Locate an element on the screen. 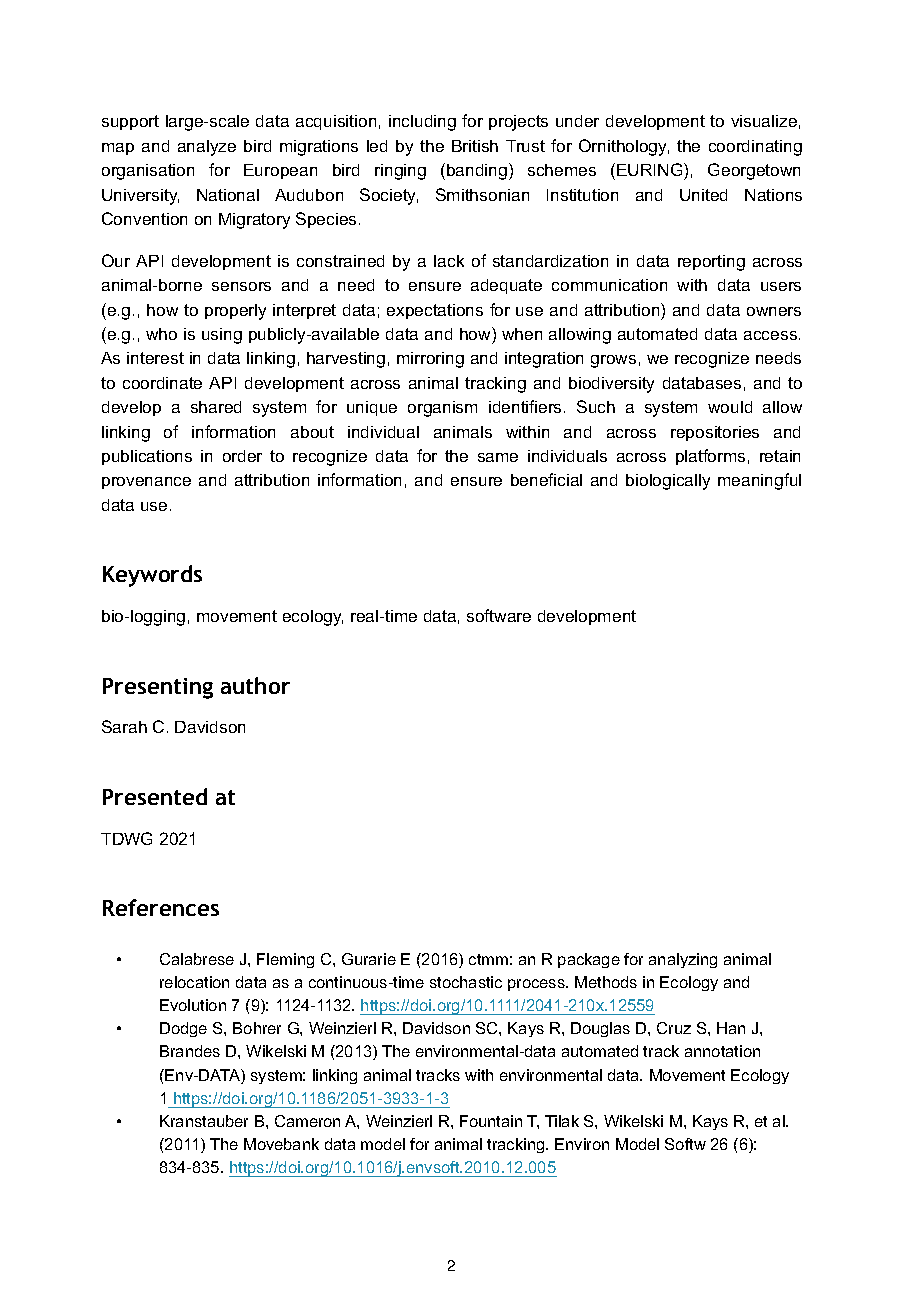 This screenshot has width=903, height=1316. author is located at coordinates (255, 685).
